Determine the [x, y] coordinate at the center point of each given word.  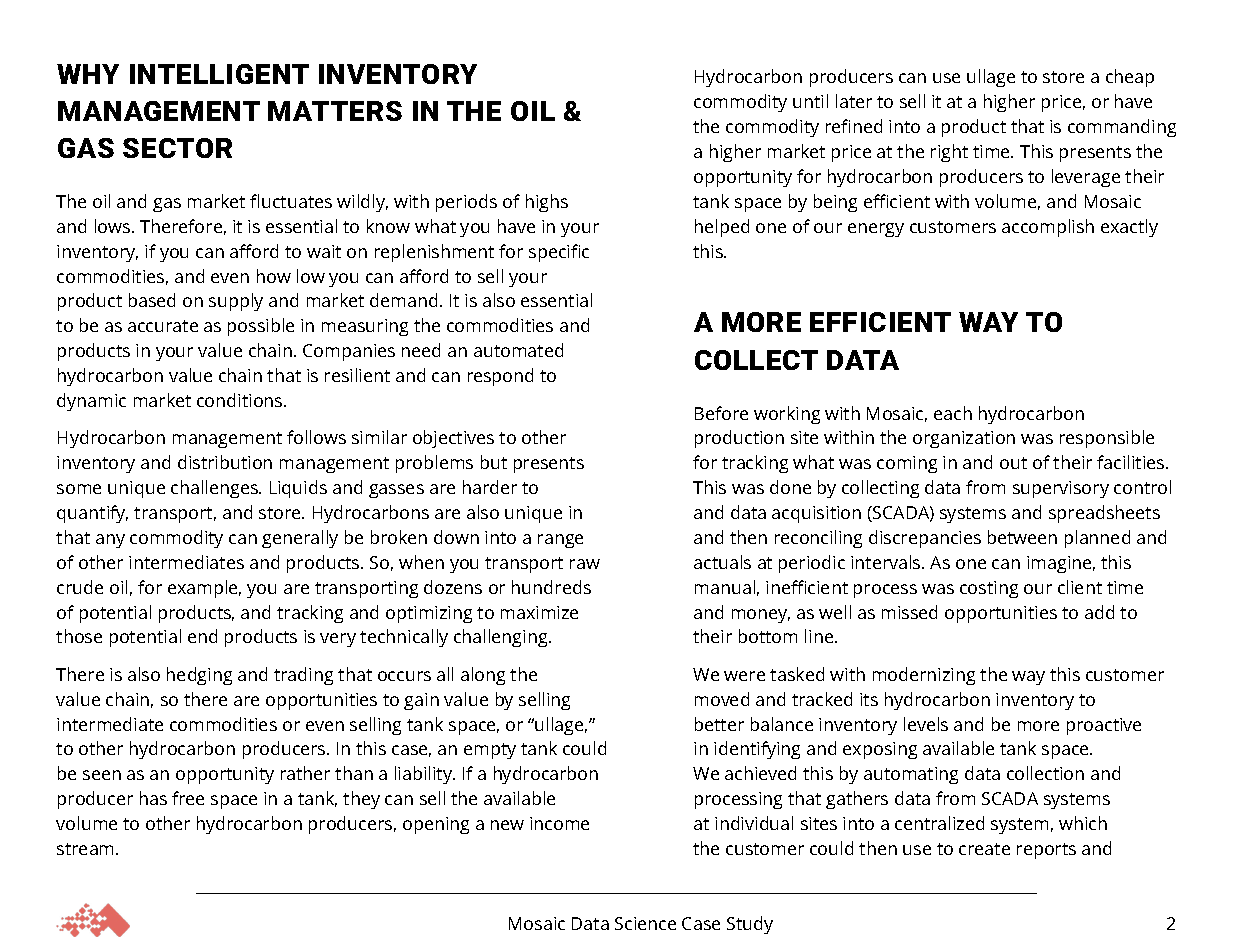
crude [80, 587]
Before [721, 413]
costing [989, 589]
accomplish [1048, 228]
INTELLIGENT [219, 74]
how [274, 276]
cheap [1130, 78]
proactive [1104, 726]
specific [559, 253]
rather [305, 773]
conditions [241, 400]
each [953, 413]
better [719, 724]
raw [585, 564]
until [810, 101]
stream [87, 849]
